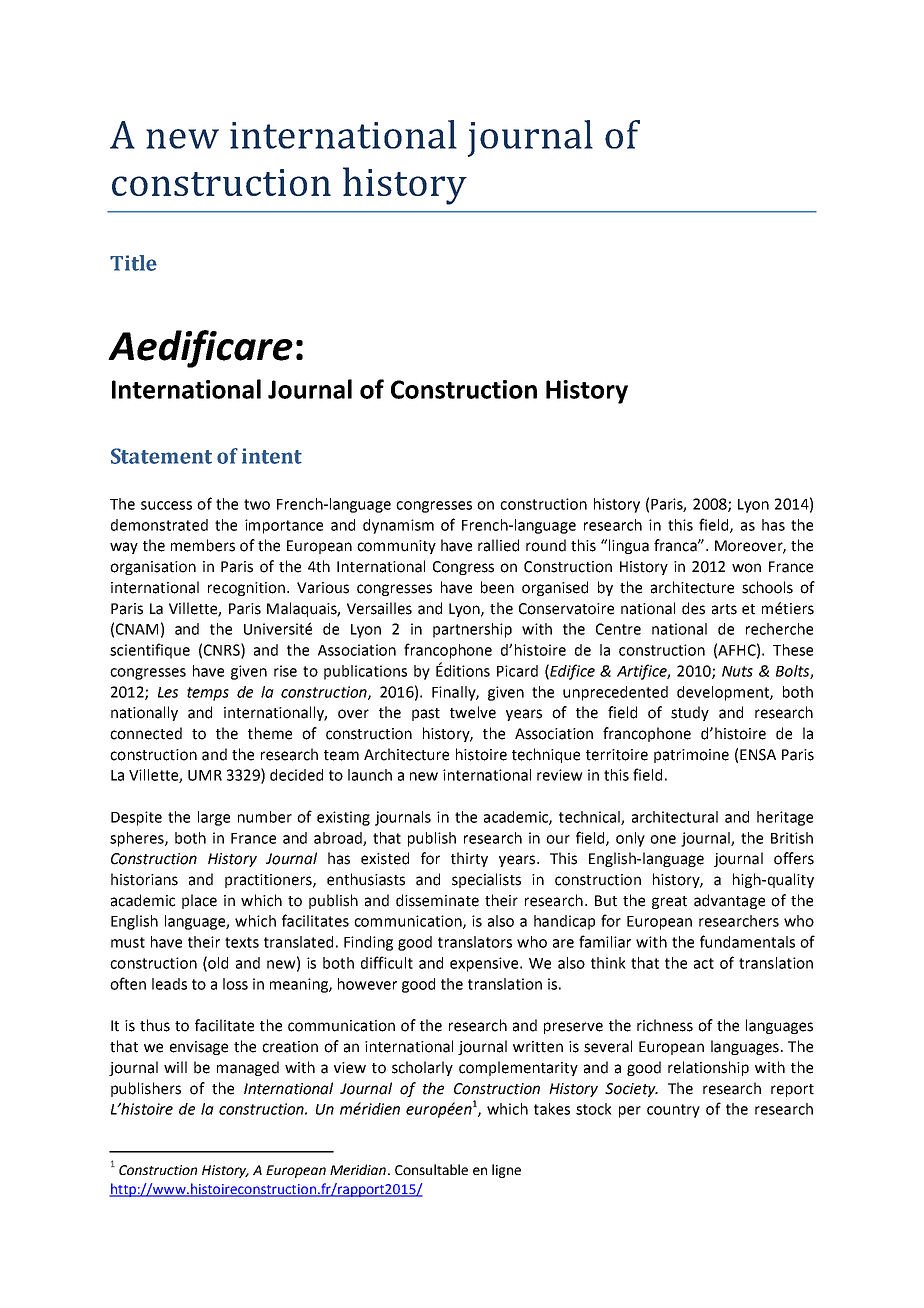 Image resolution: width=924 pixels, height=1308 pixels. I want to click on thirty, so click(469, 859).
